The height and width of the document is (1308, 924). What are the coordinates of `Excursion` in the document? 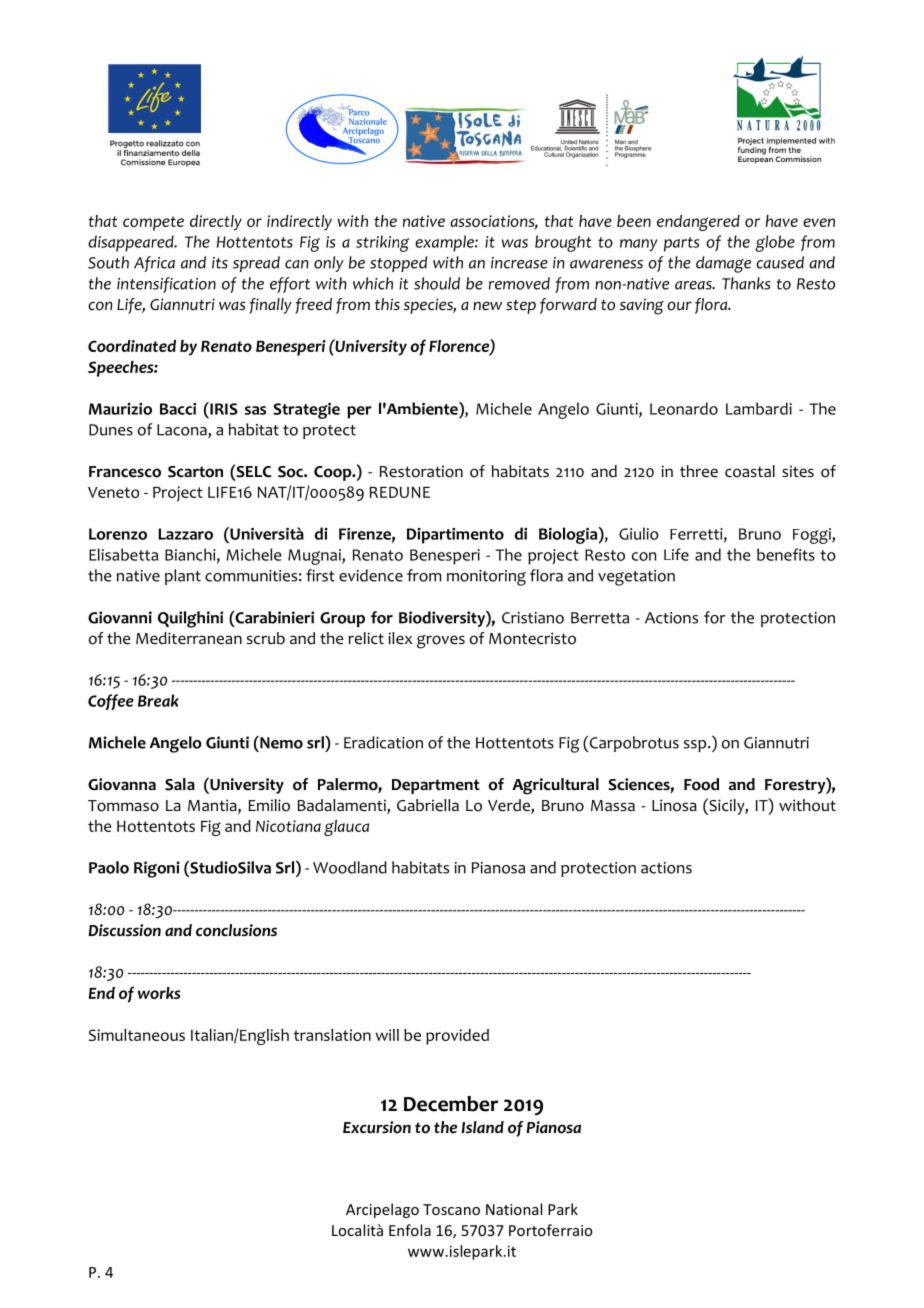 It's located at (377, 1127).
